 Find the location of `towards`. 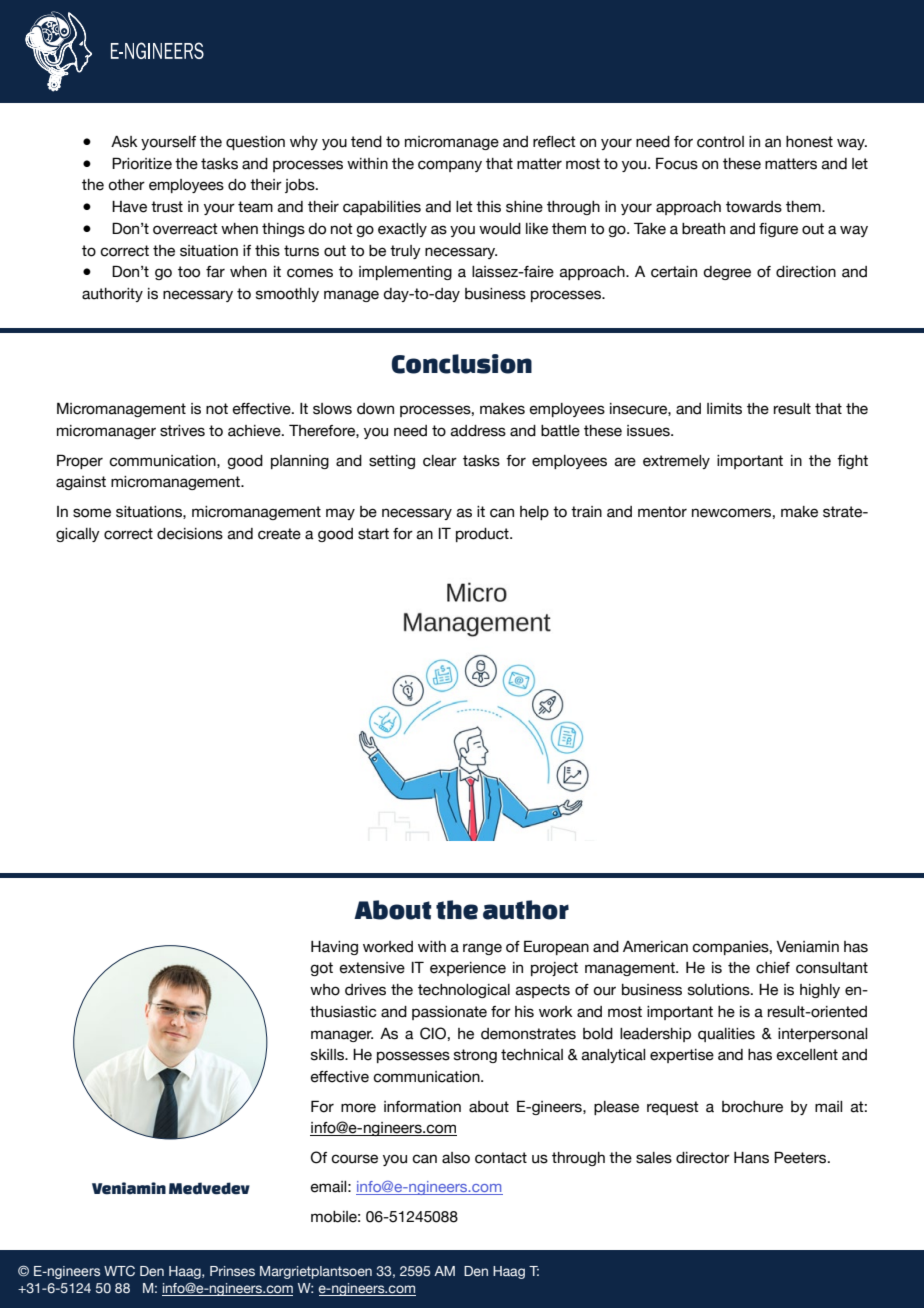

towards is located at coordinates (754, 207).
